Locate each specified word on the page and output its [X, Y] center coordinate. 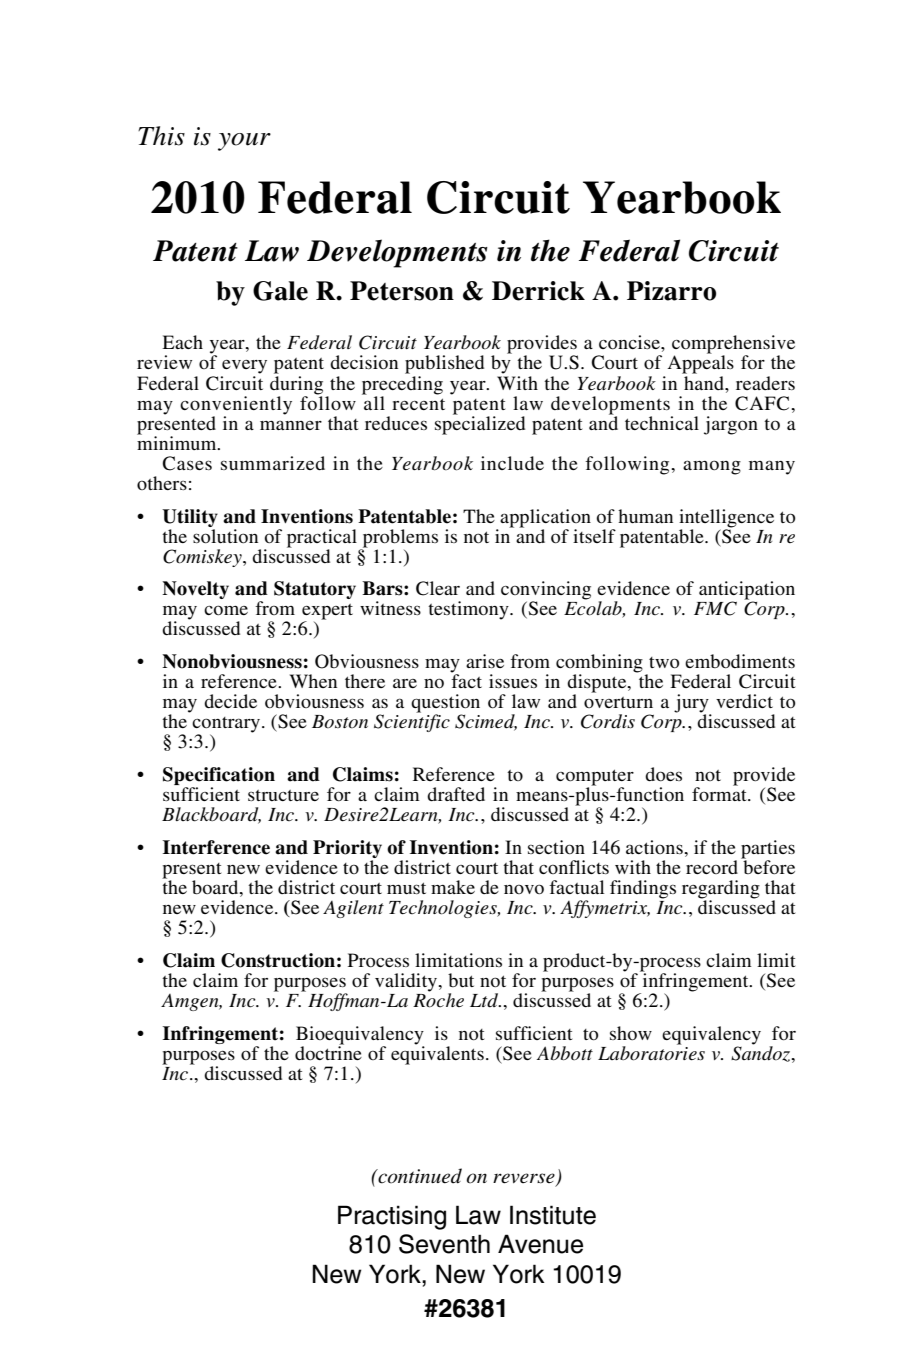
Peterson [402, 291]
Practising [392, 1217]
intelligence [726, 518]
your [244, 142]
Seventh [444, 1244]
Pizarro [671, 291]
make [453, 887]
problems [400, 538]
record [712, 867]
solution [225, 534]
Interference [216, 847]
